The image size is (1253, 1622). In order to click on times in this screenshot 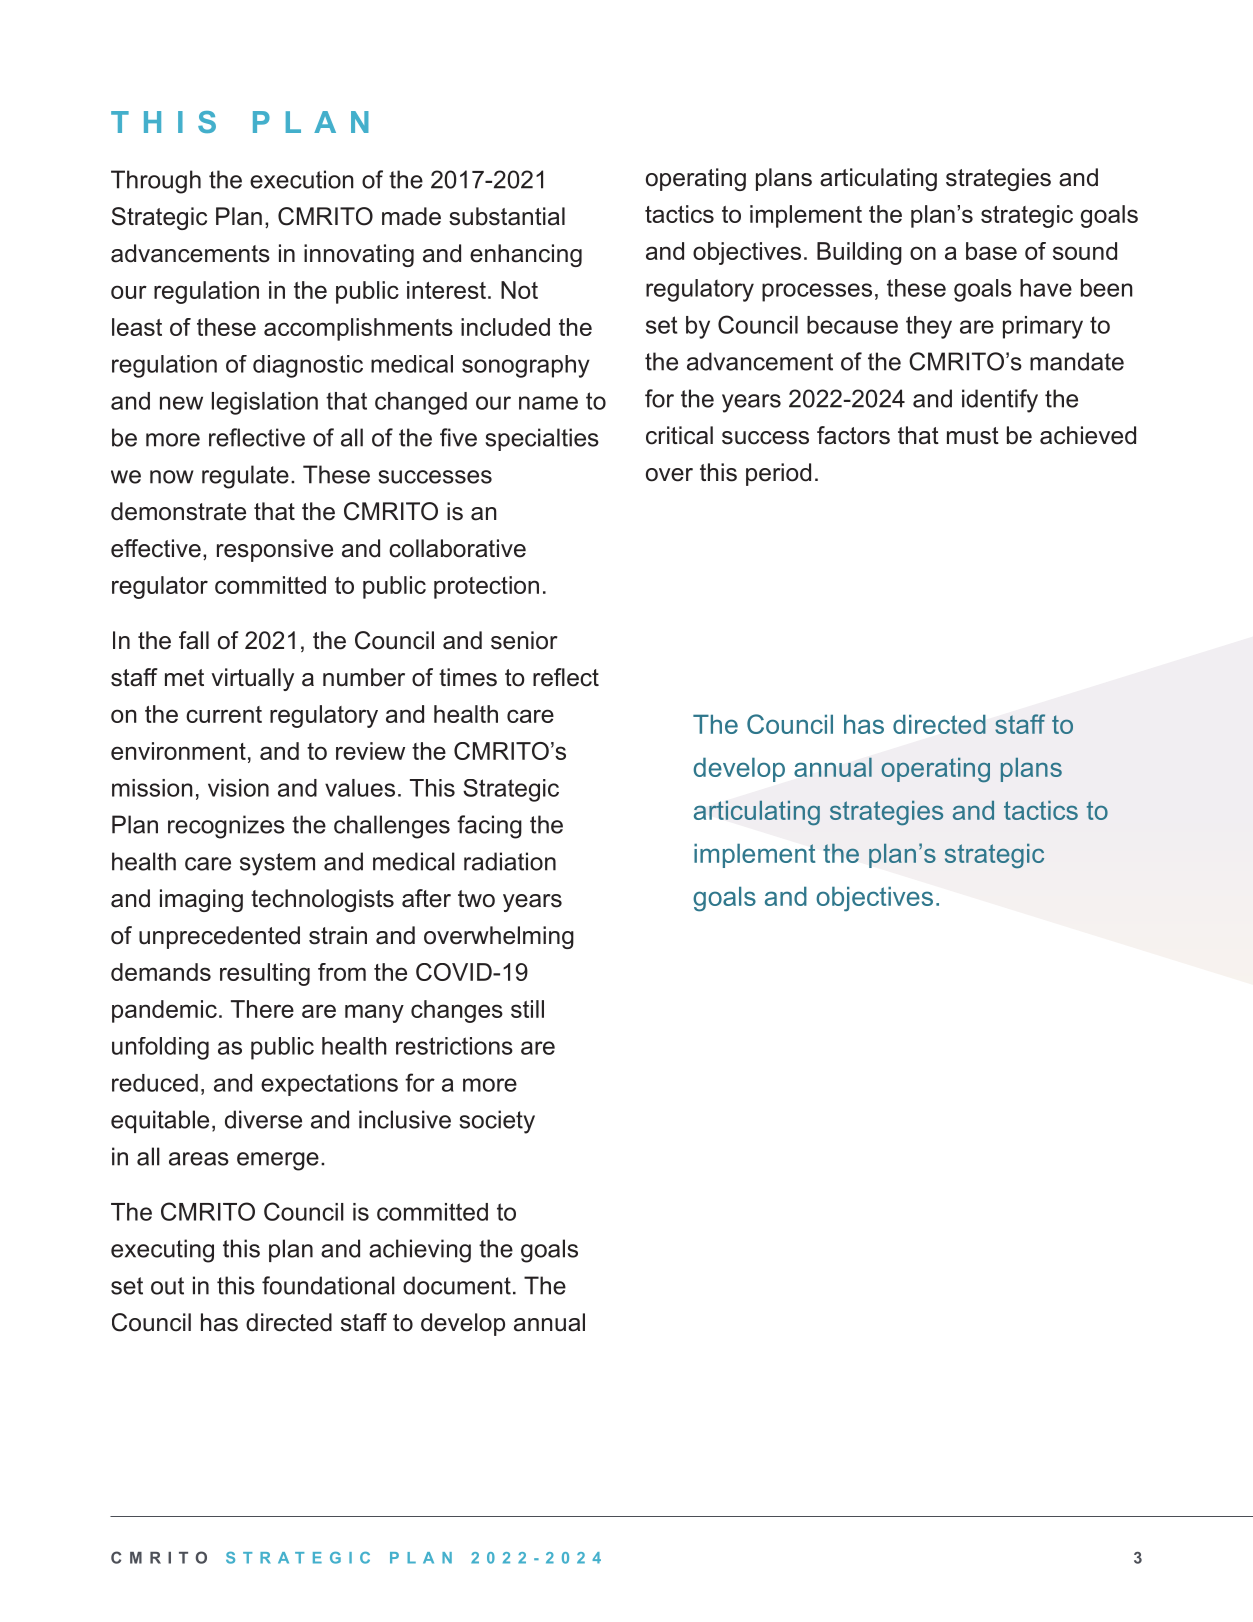, I will do `click(468, 677)`.
